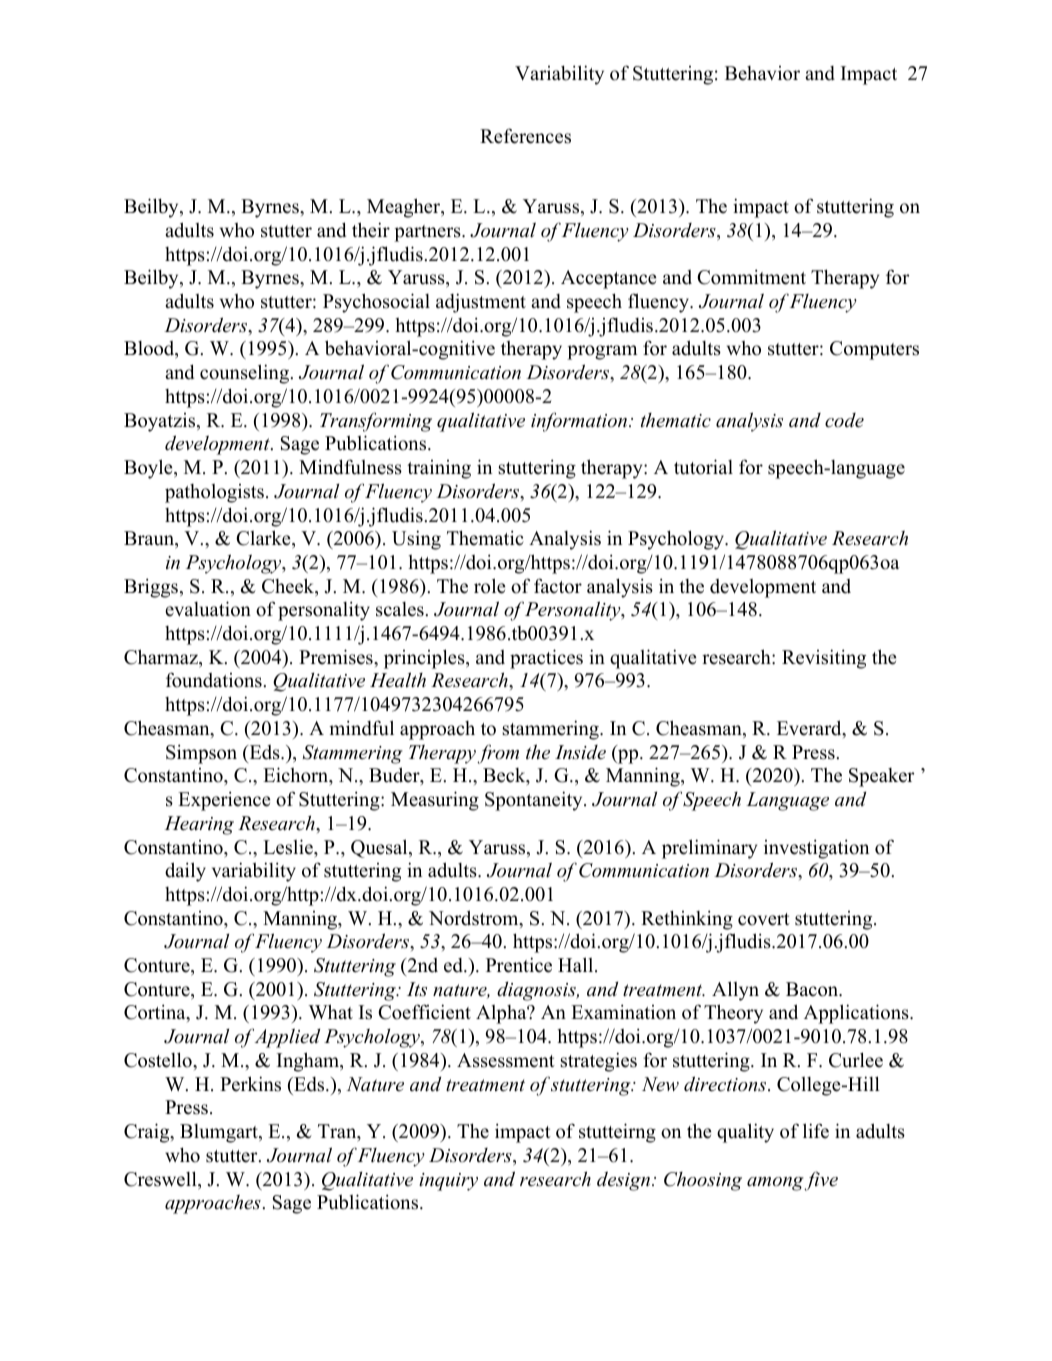  Describe the element at coordinates (214, 680) in the document. I see `foundations` at that location.
